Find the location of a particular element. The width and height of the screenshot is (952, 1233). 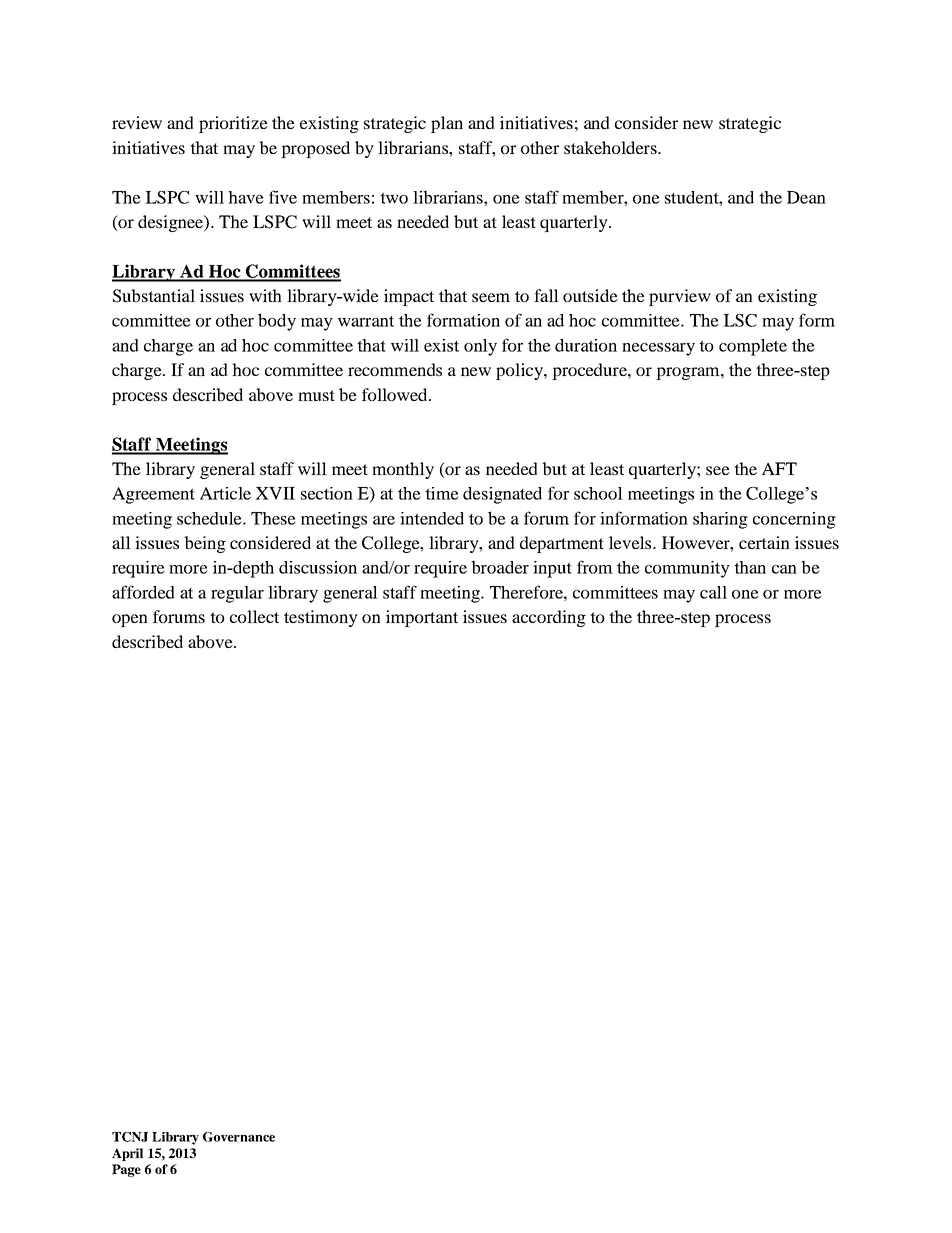

sharing is located at coordinates (720, 520).
